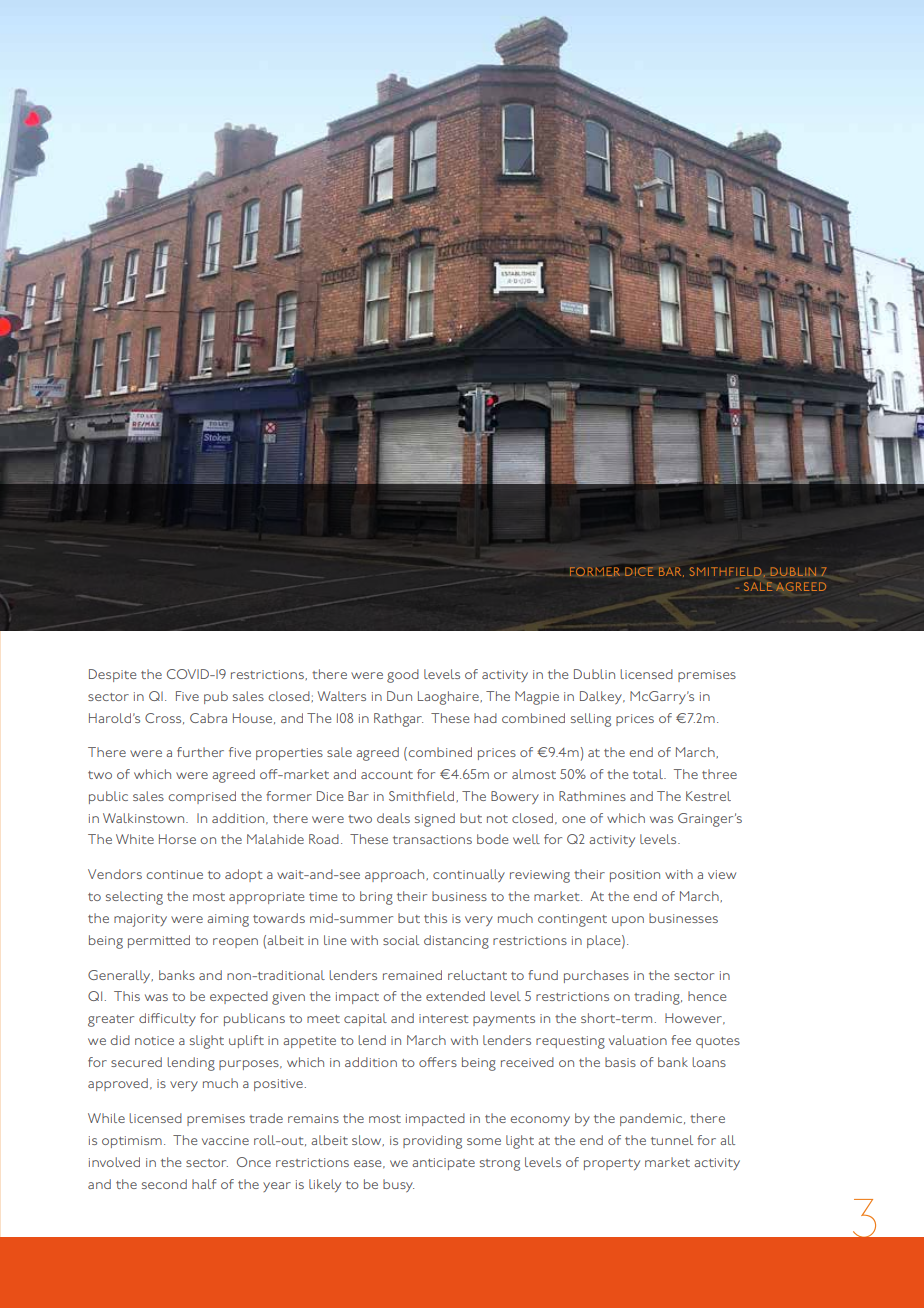 The width and height of the screenshot is (924, 1308). What do you see at coordinates (164, 1184) in the screenshot?
I see `second` at bounding box center [164, 1184].
